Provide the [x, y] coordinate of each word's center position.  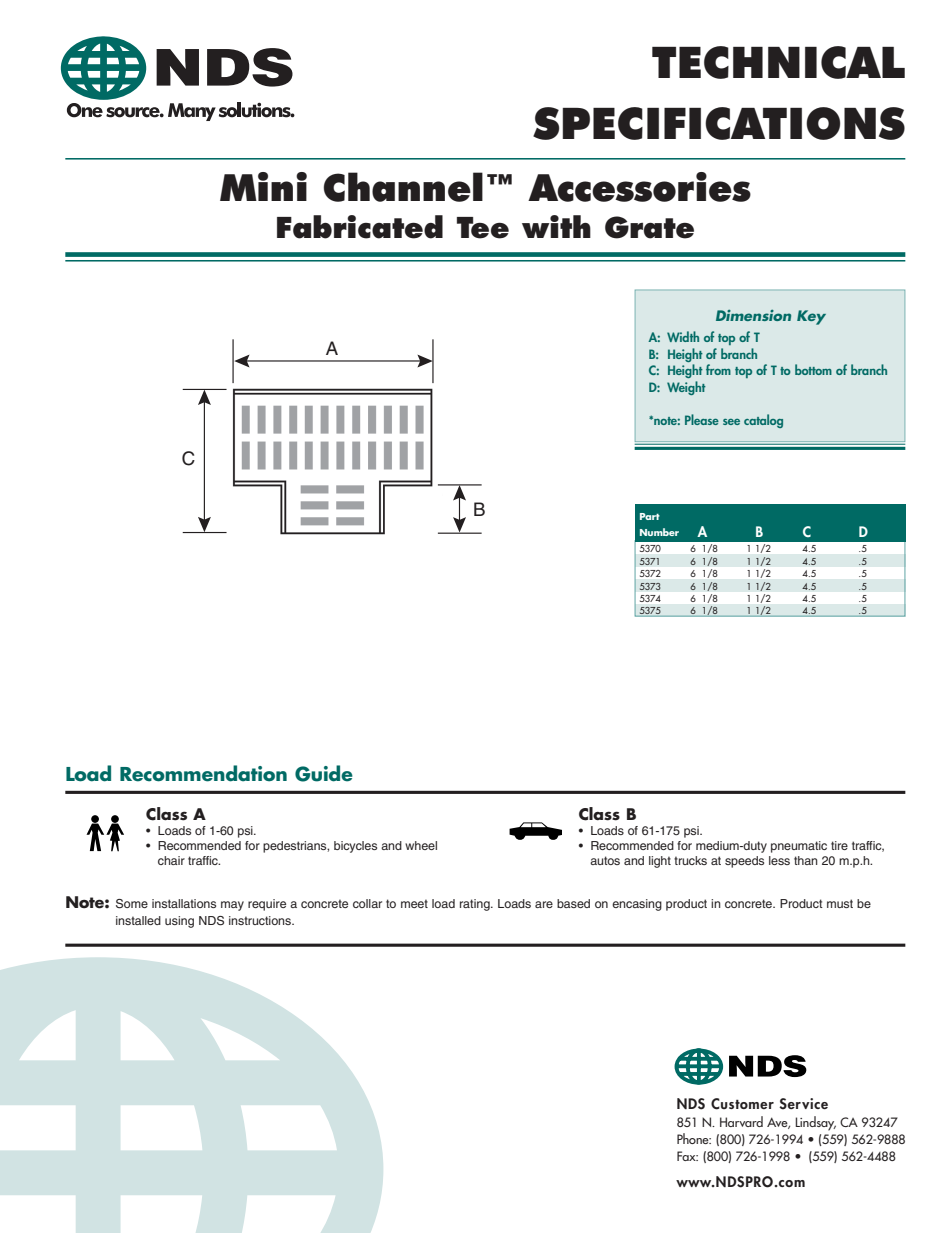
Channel [403, 187]
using [179, 922]
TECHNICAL [778, 62]
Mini [263, 186]
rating [476, 905]
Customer [742, 1104]
